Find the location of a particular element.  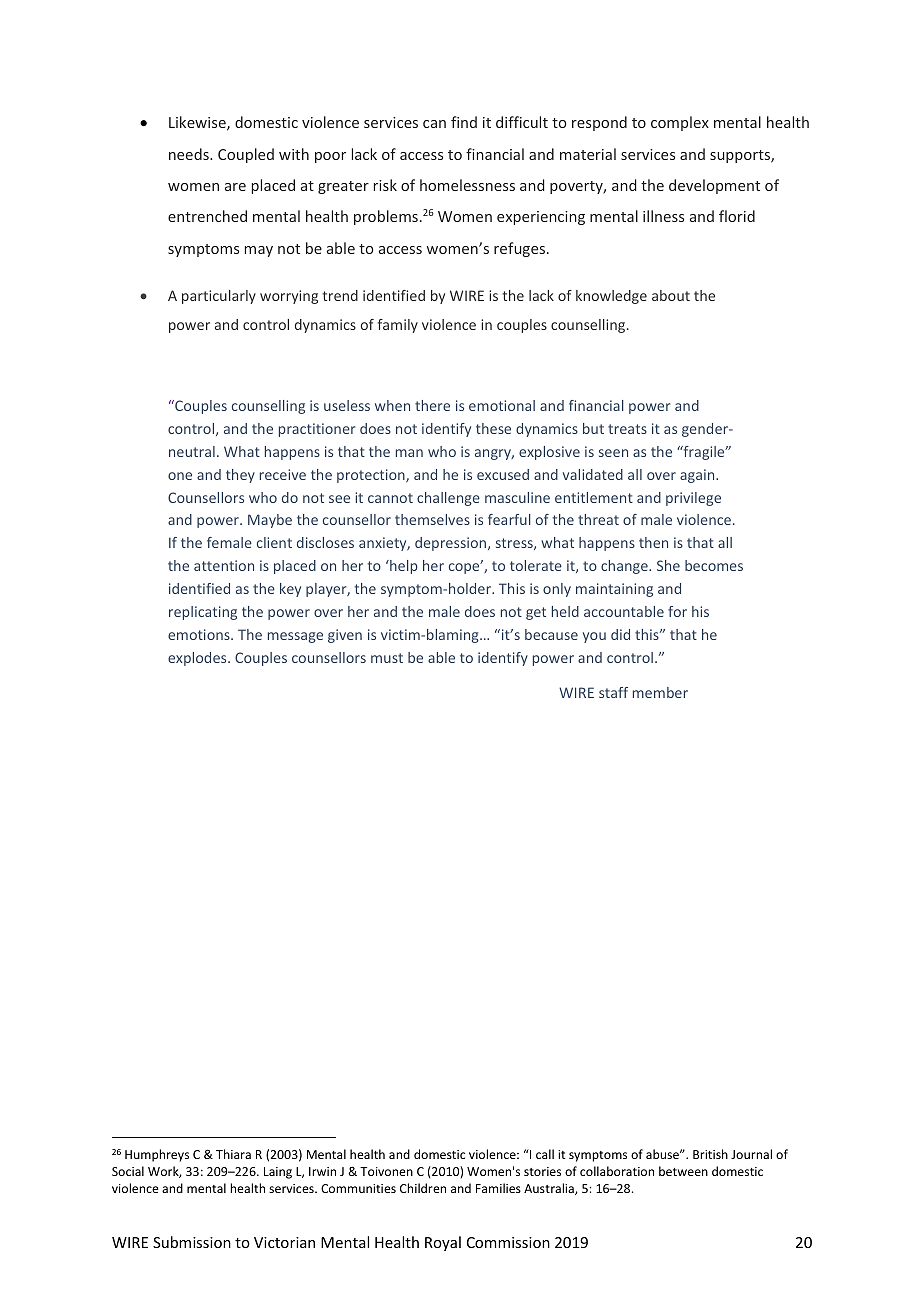

explodes is located at coordinates (198, 659).
